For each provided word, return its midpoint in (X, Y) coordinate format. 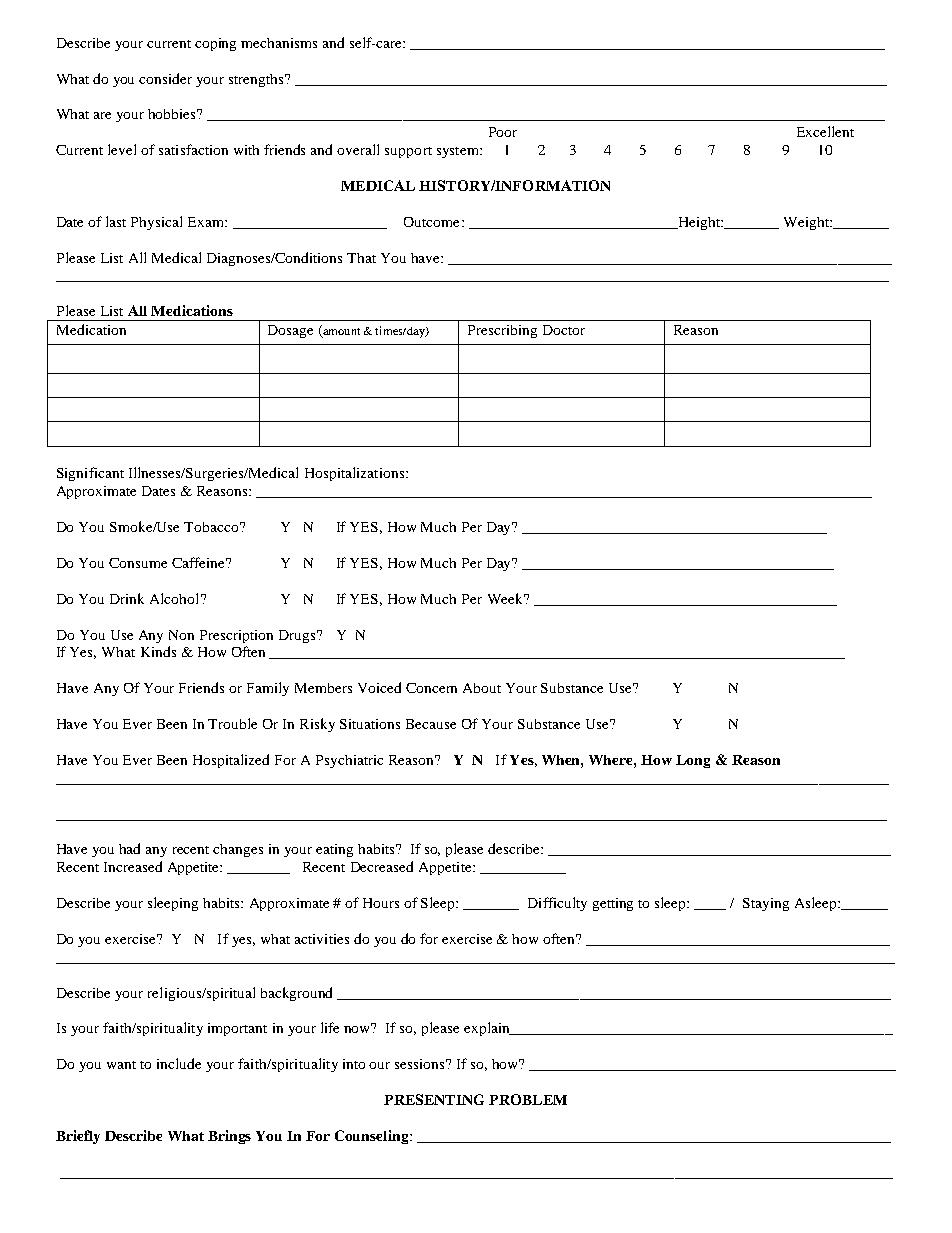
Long (693, 761)
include (179, 1063)
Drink (127, 598)
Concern (431, 688)
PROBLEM (528, 1099)
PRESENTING (434, 1099)
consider (165, 78)
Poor (503, 132)
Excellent (825, 131)
